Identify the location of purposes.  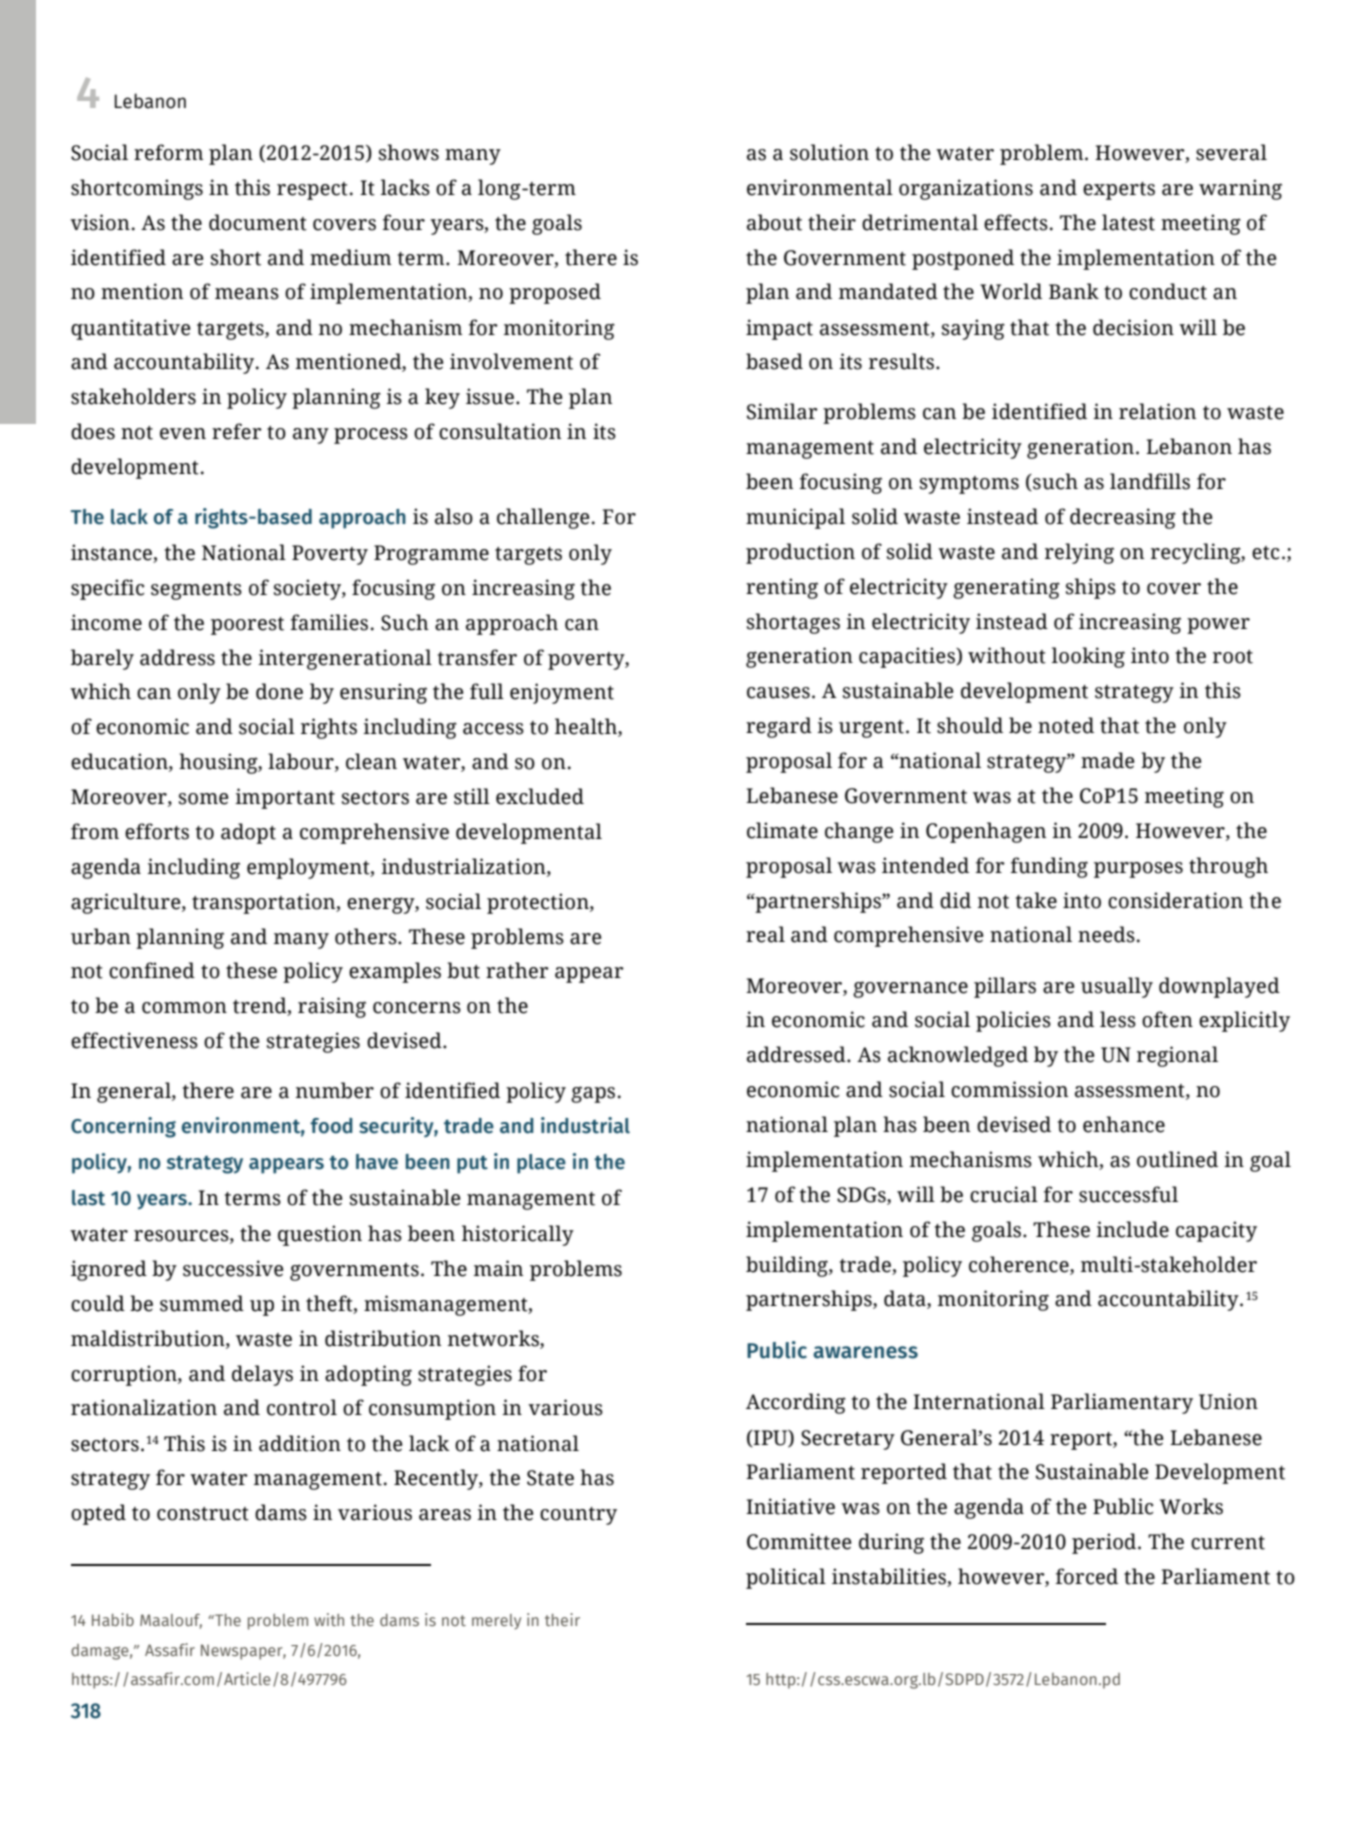
(1138, 870).
